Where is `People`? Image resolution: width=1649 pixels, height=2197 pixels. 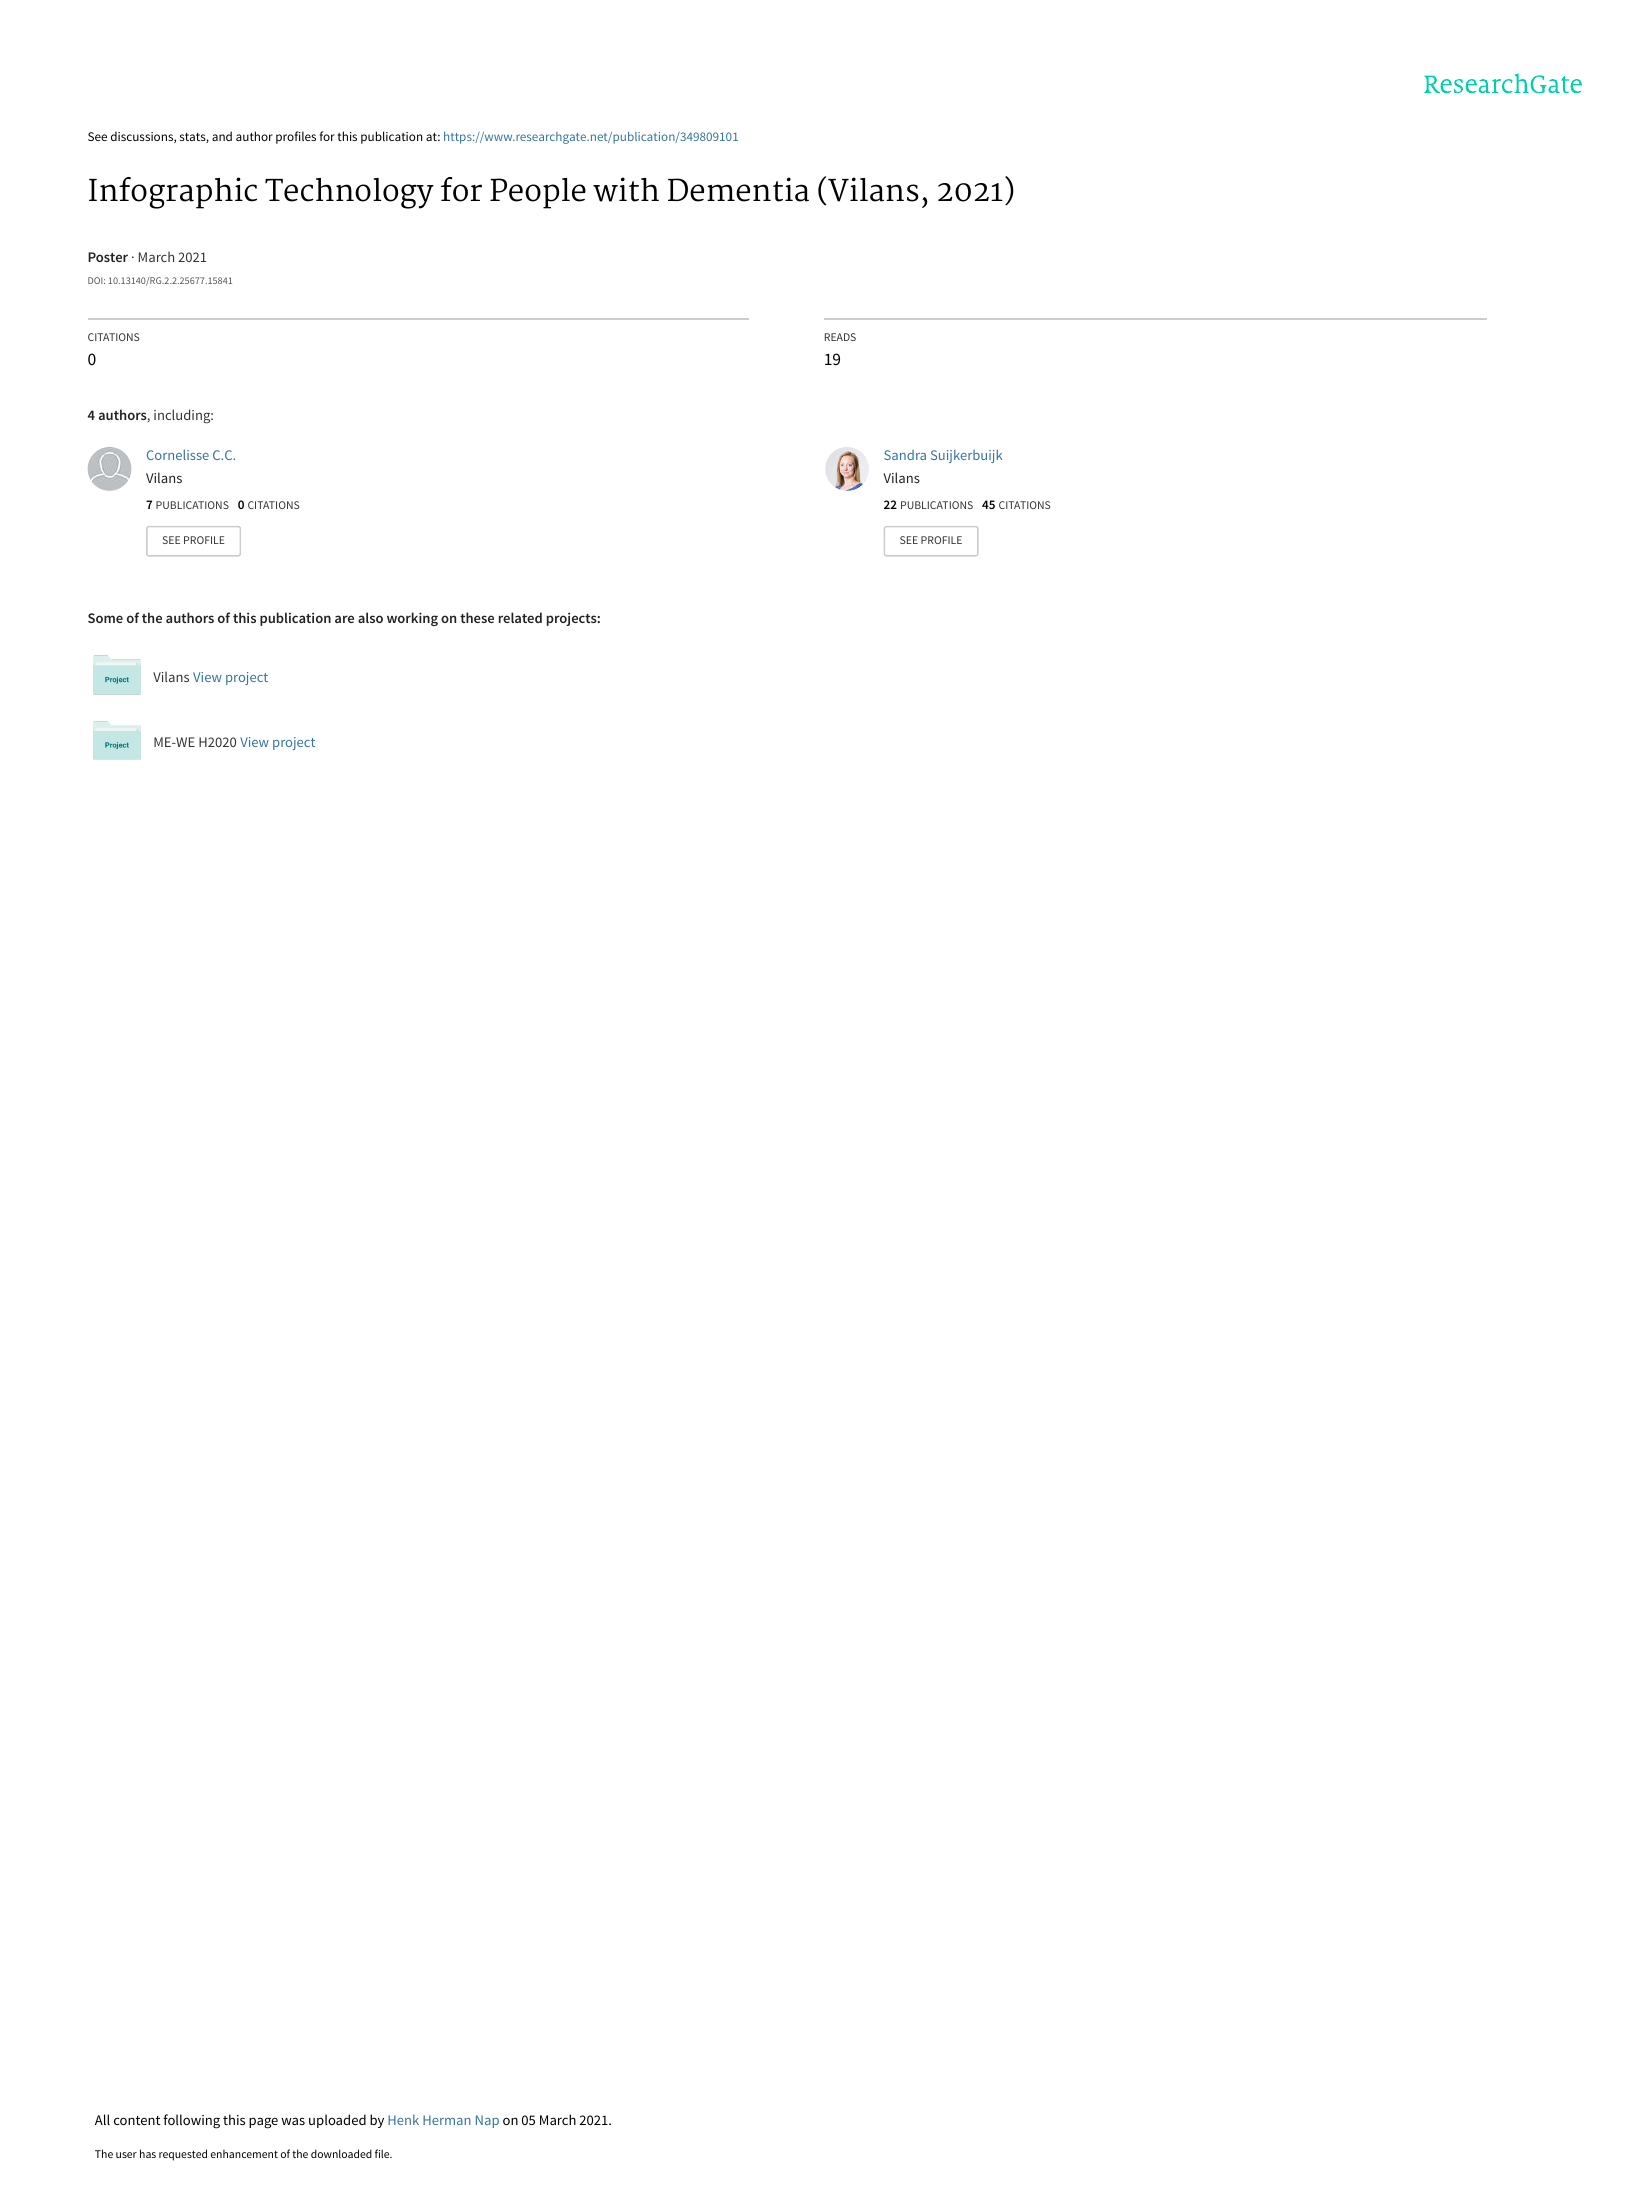 People is located at coordinates (538, 193).
